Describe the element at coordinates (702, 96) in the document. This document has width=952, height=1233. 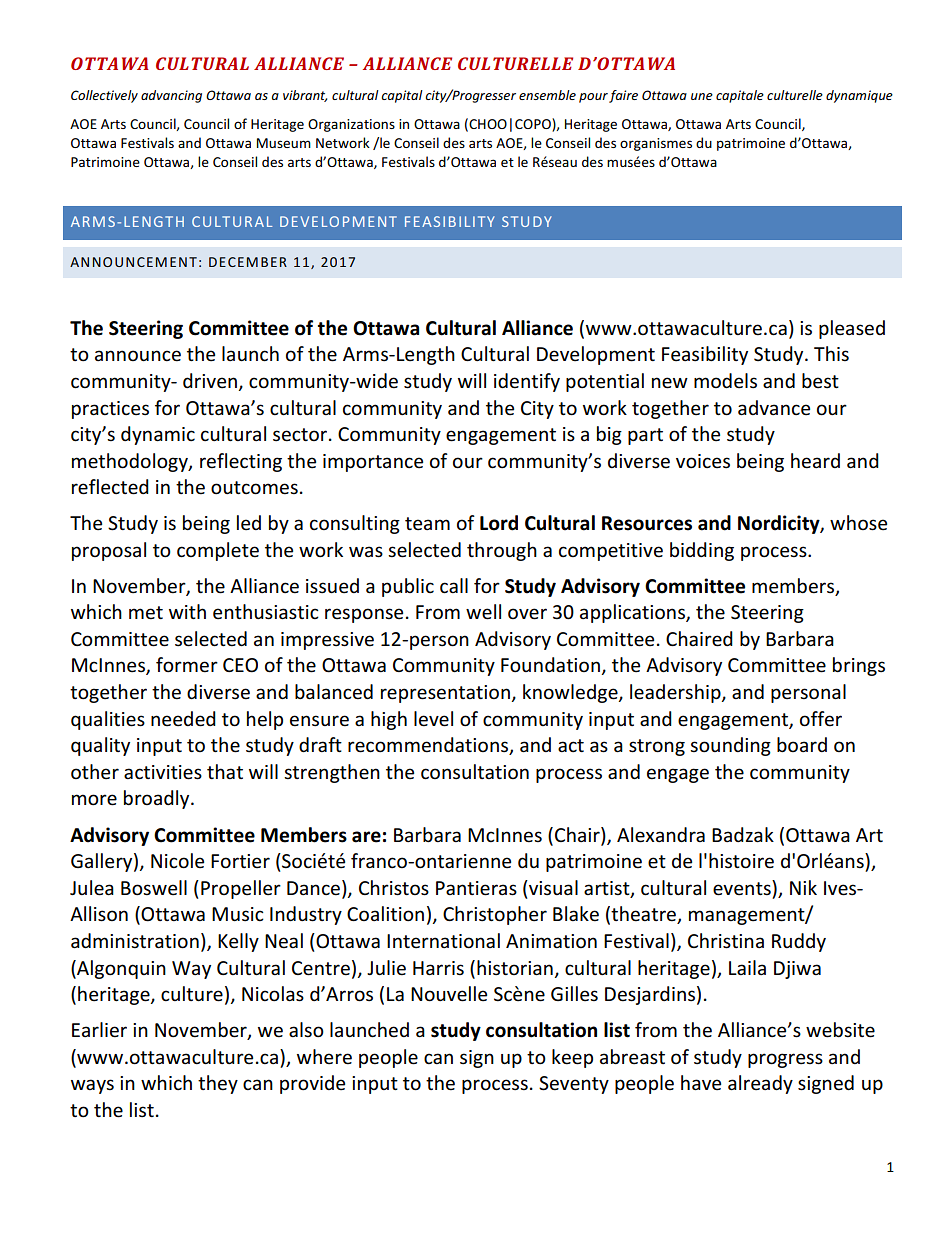
I see `une` at that location.
